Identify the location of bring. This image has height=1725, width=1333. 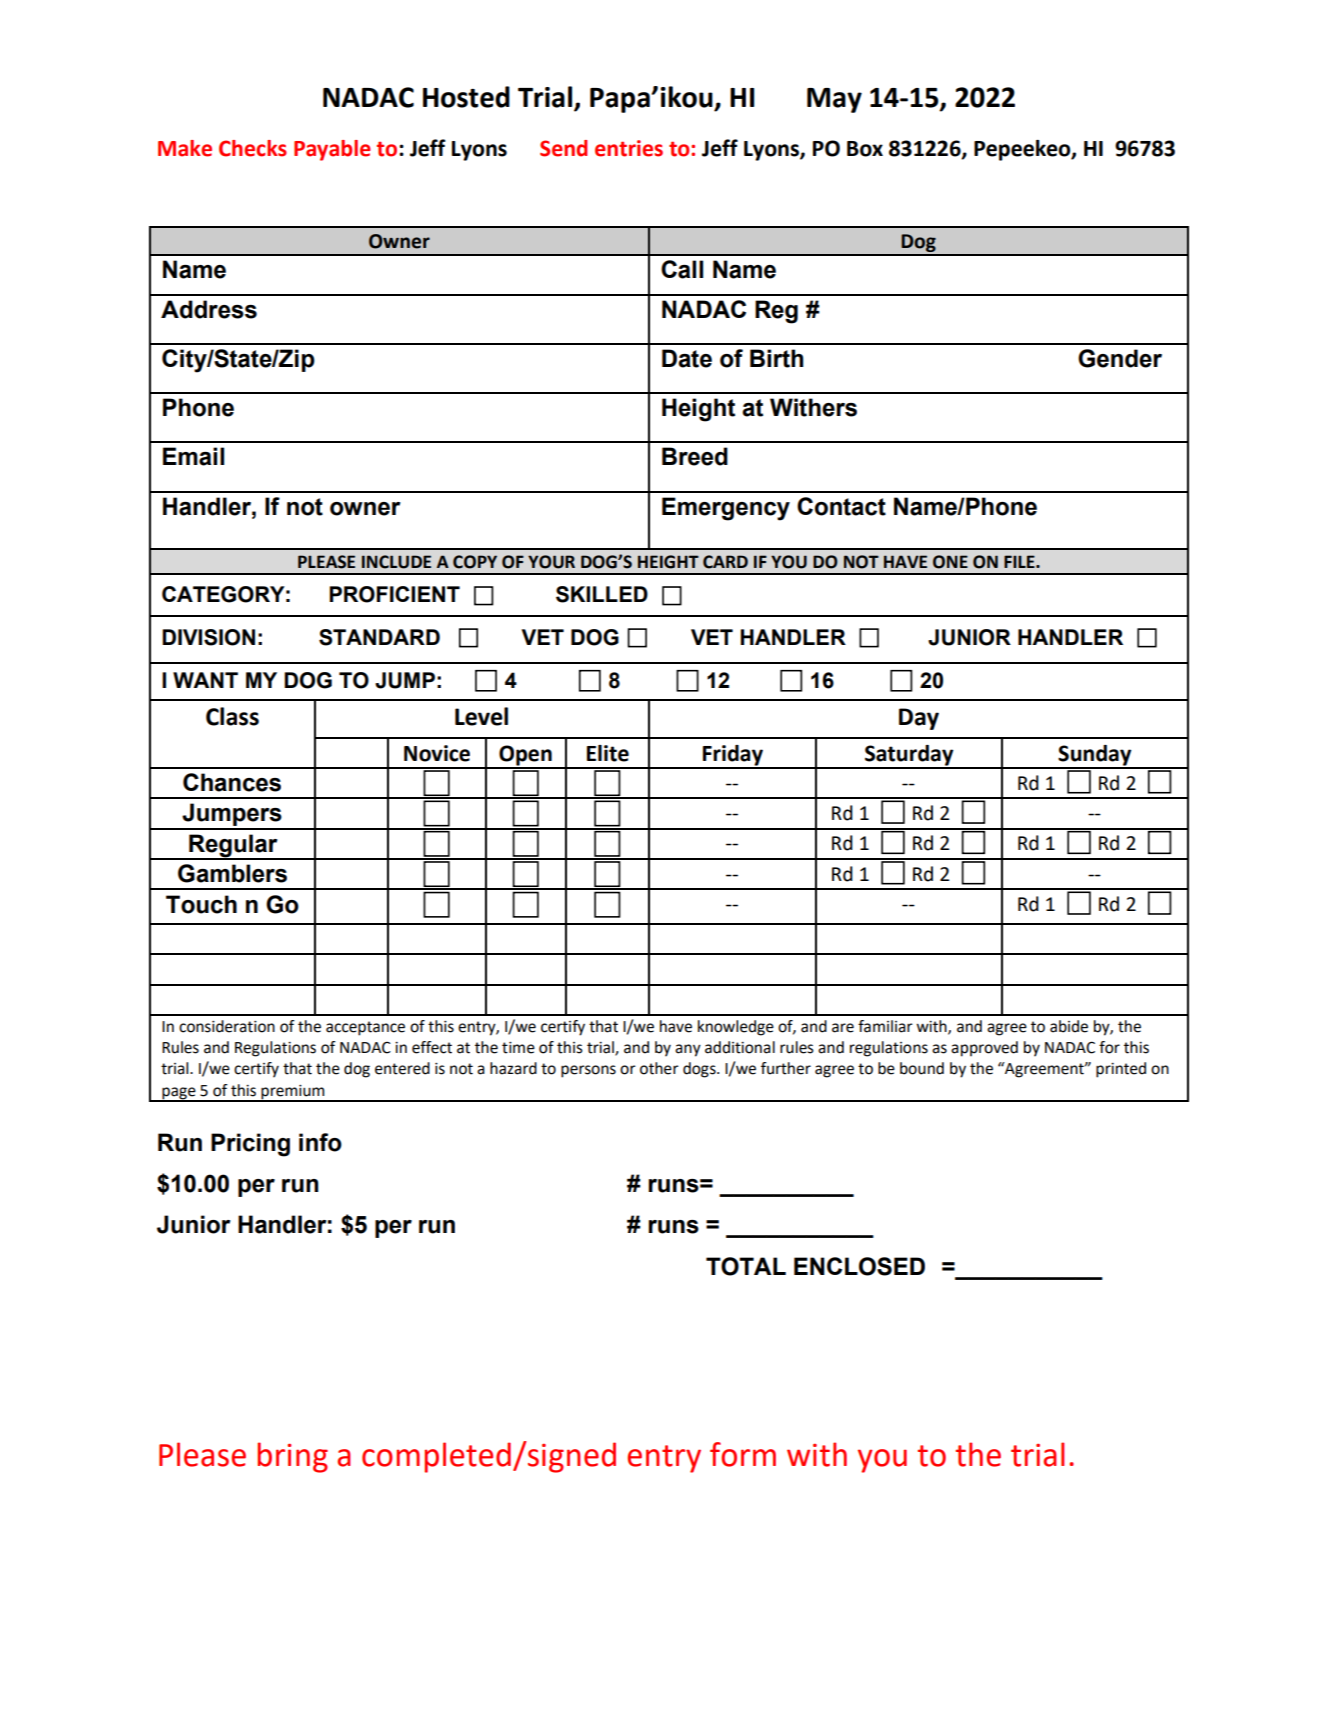
(293, 1457).
